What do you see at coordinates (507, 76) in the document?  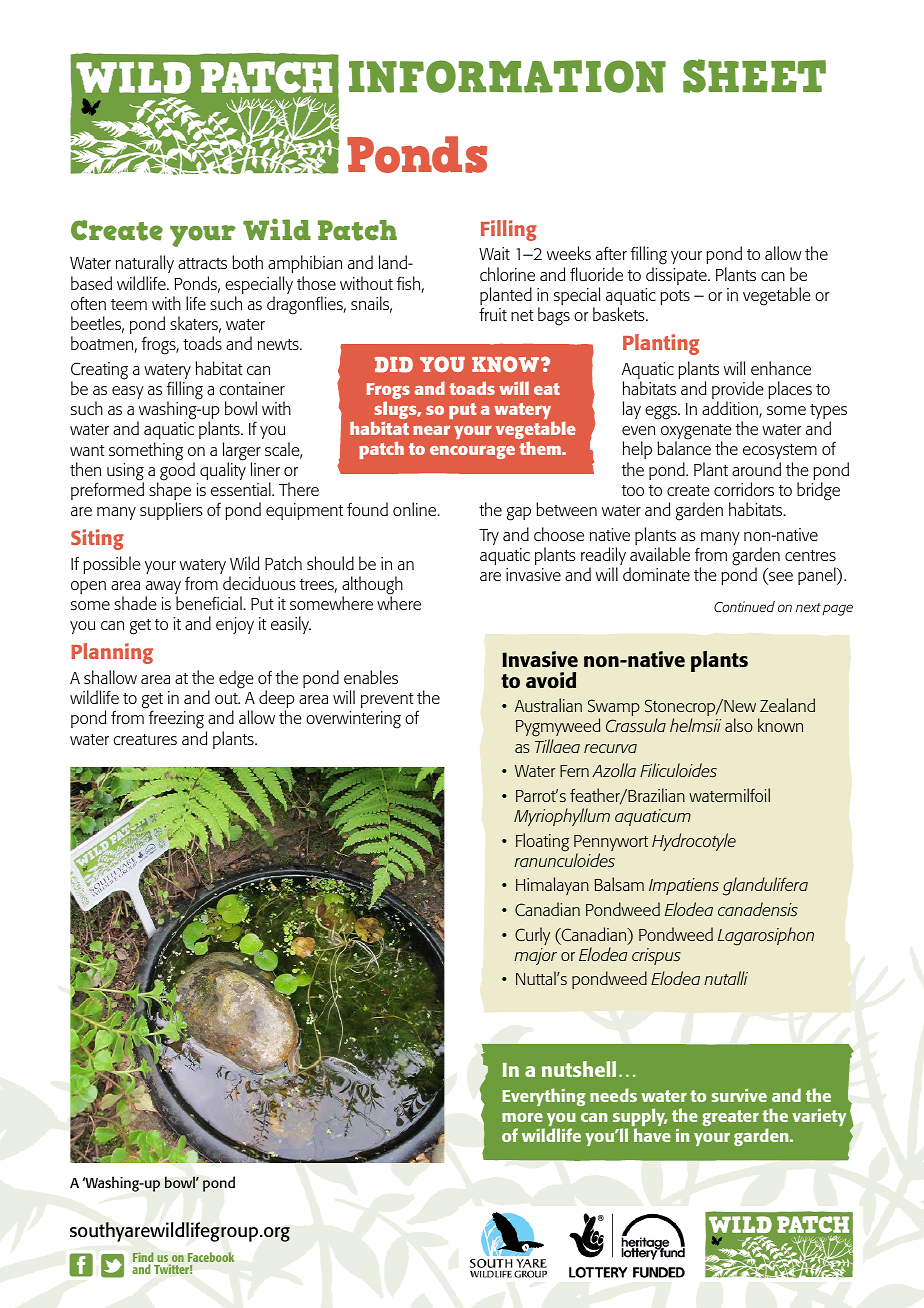 I see `INFORMATION` at bounding box center [507, 76].
